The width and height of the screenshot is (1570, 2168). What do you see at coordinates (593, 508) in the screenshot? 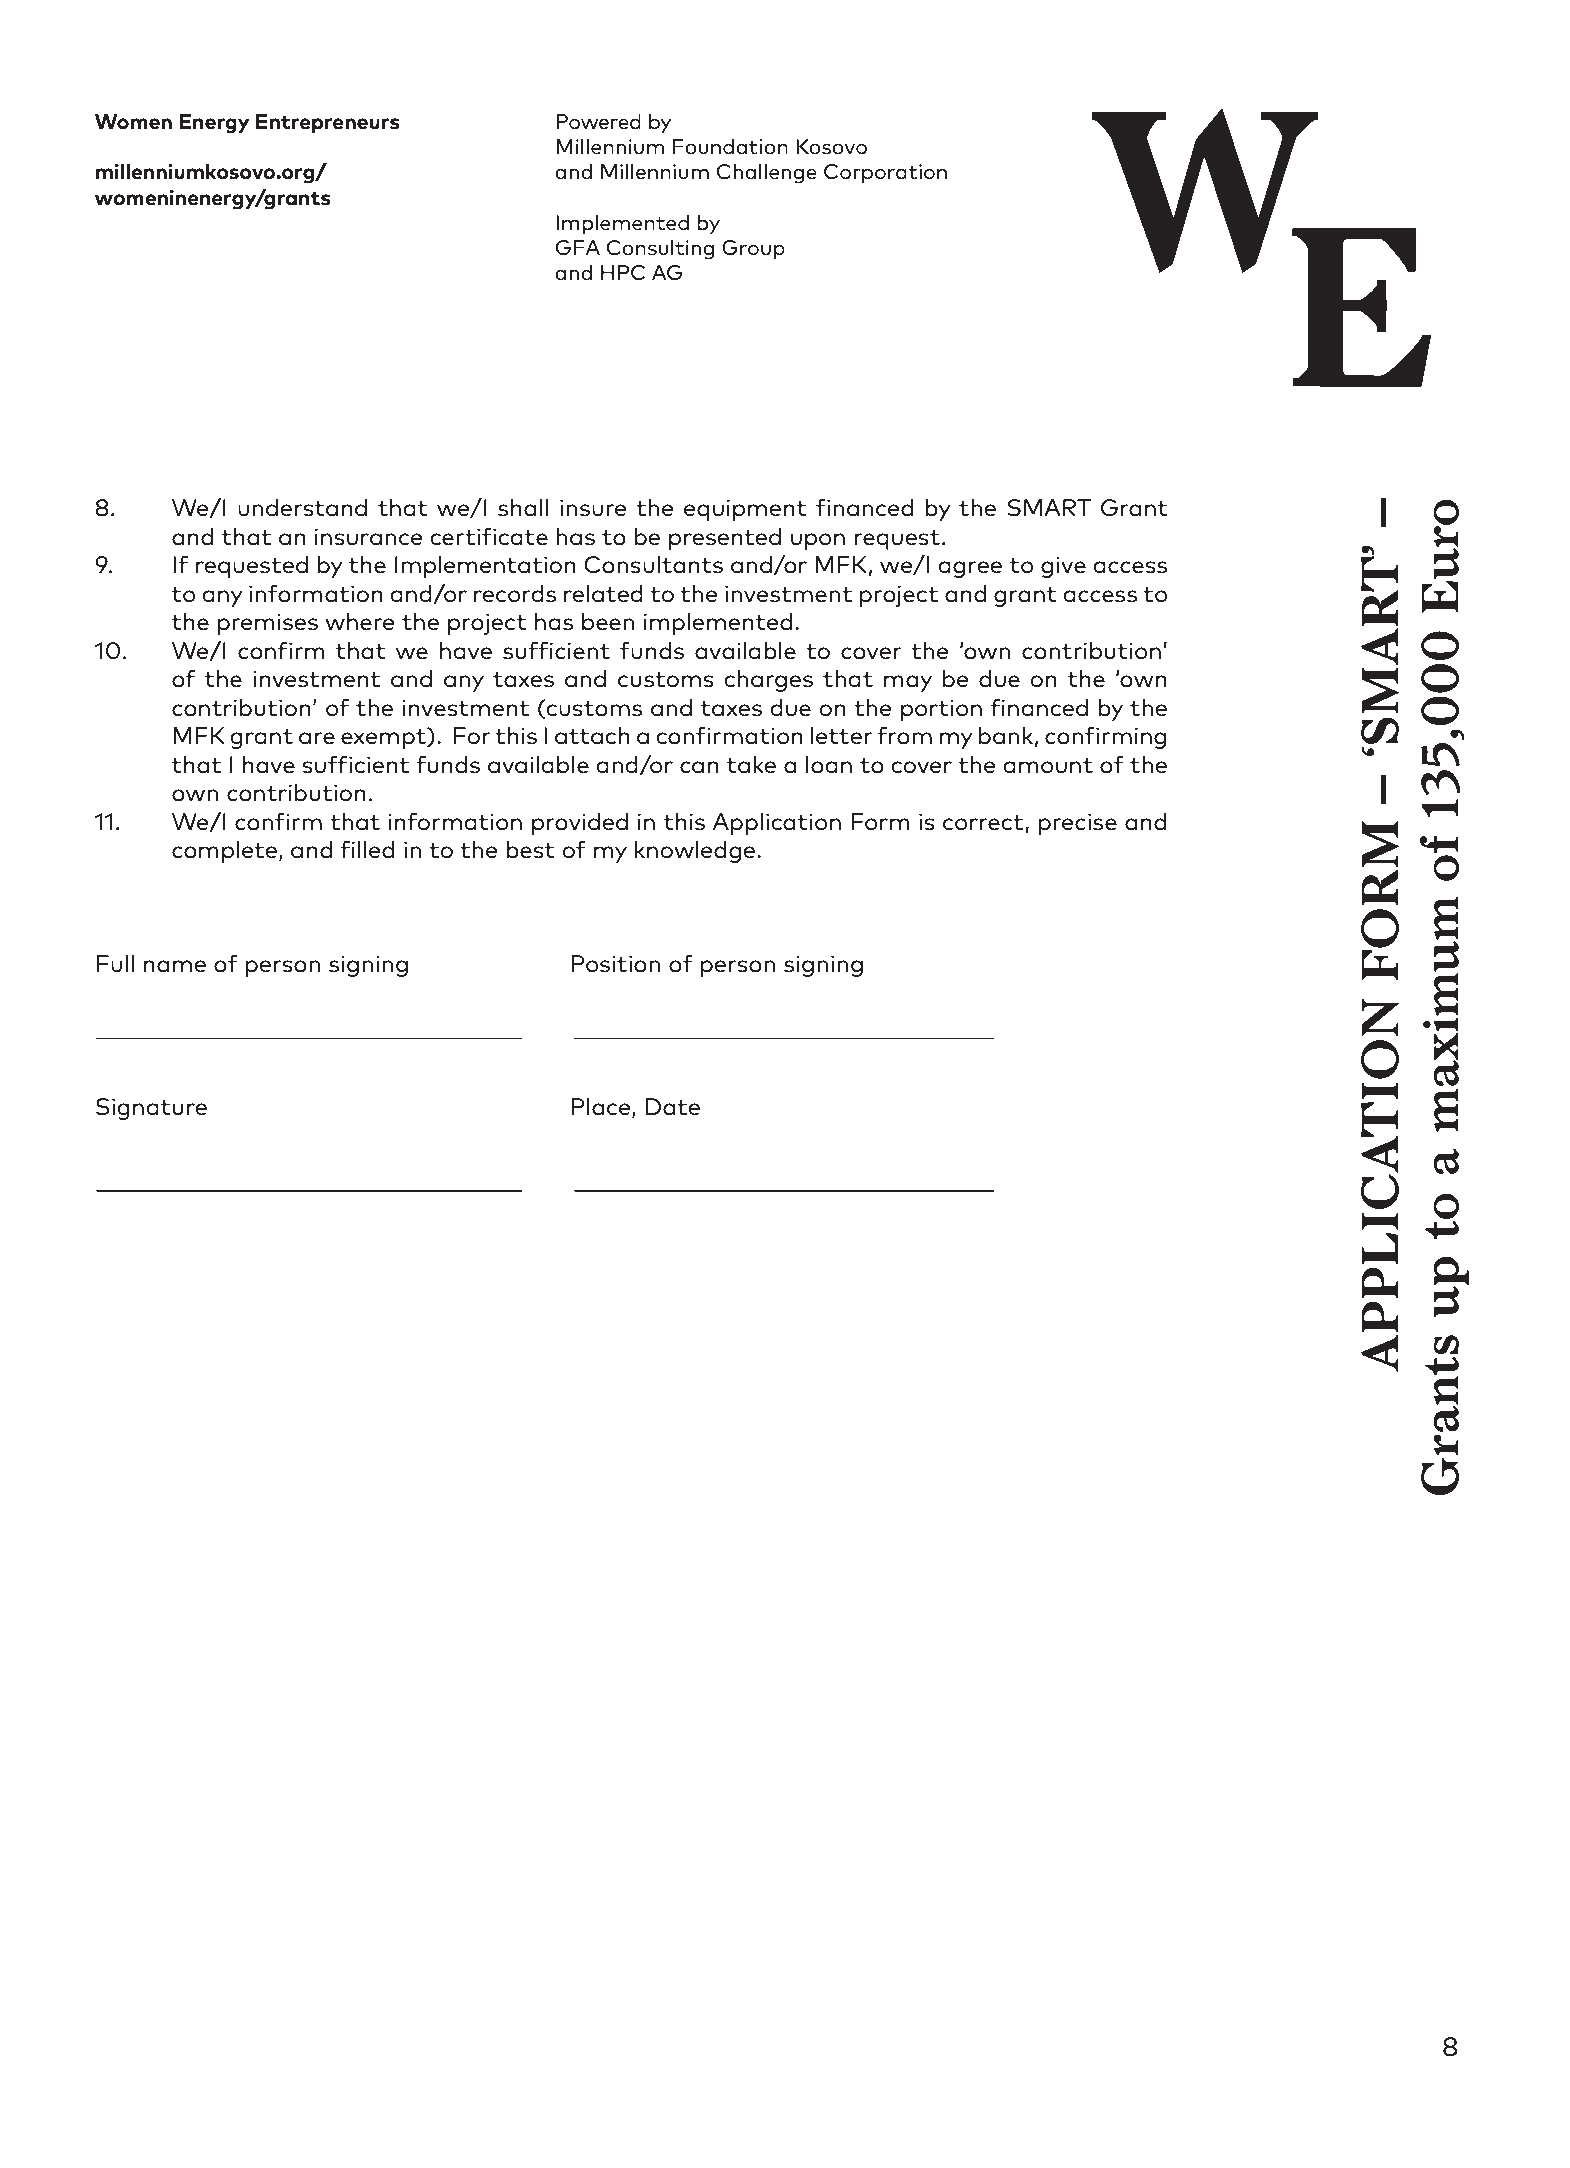
I see `insure` at bounding box center [593, 508].
